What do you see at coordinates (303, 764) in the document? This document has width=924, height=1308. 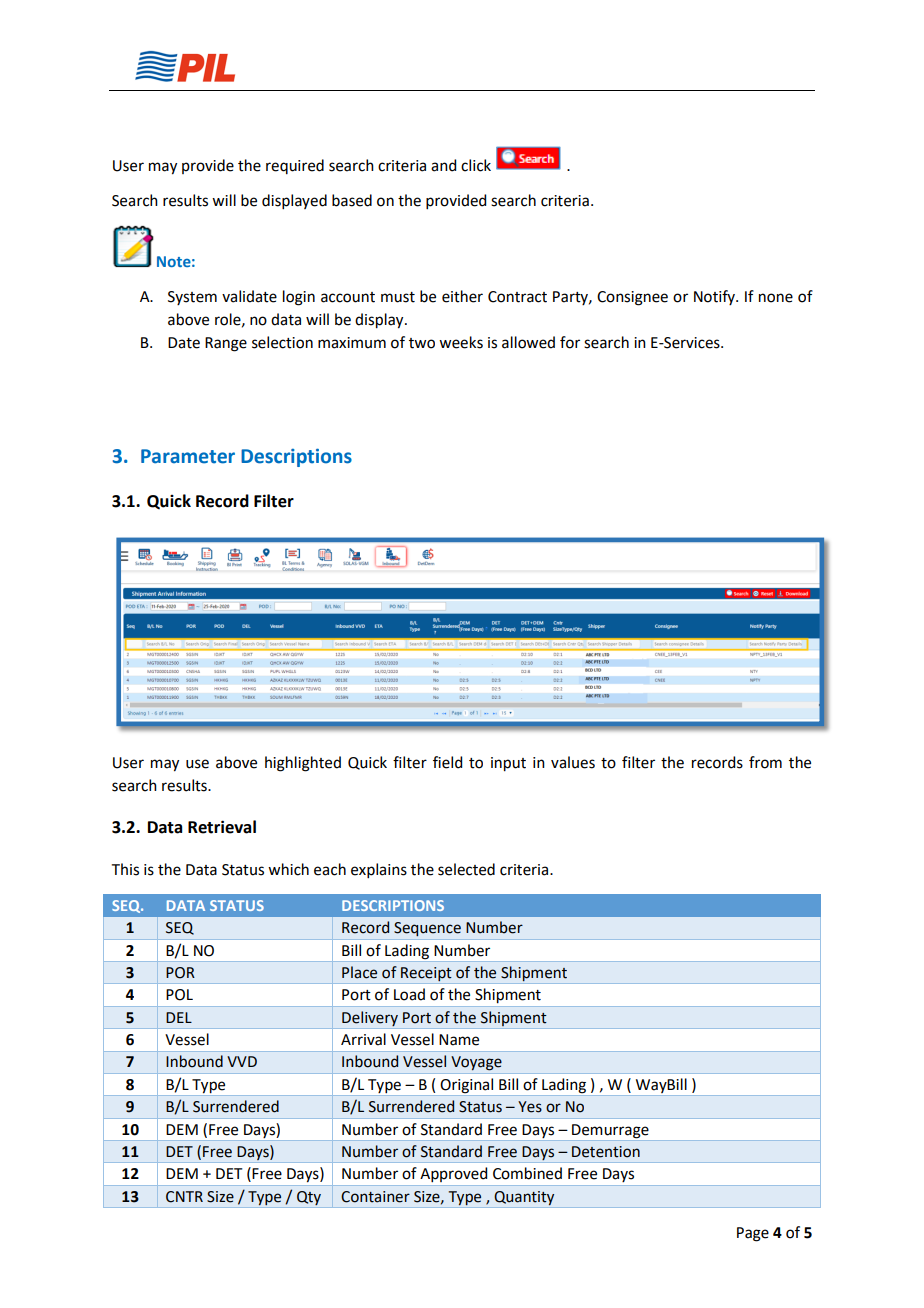 I see `highlighted` at bounding box center [303, 764].
